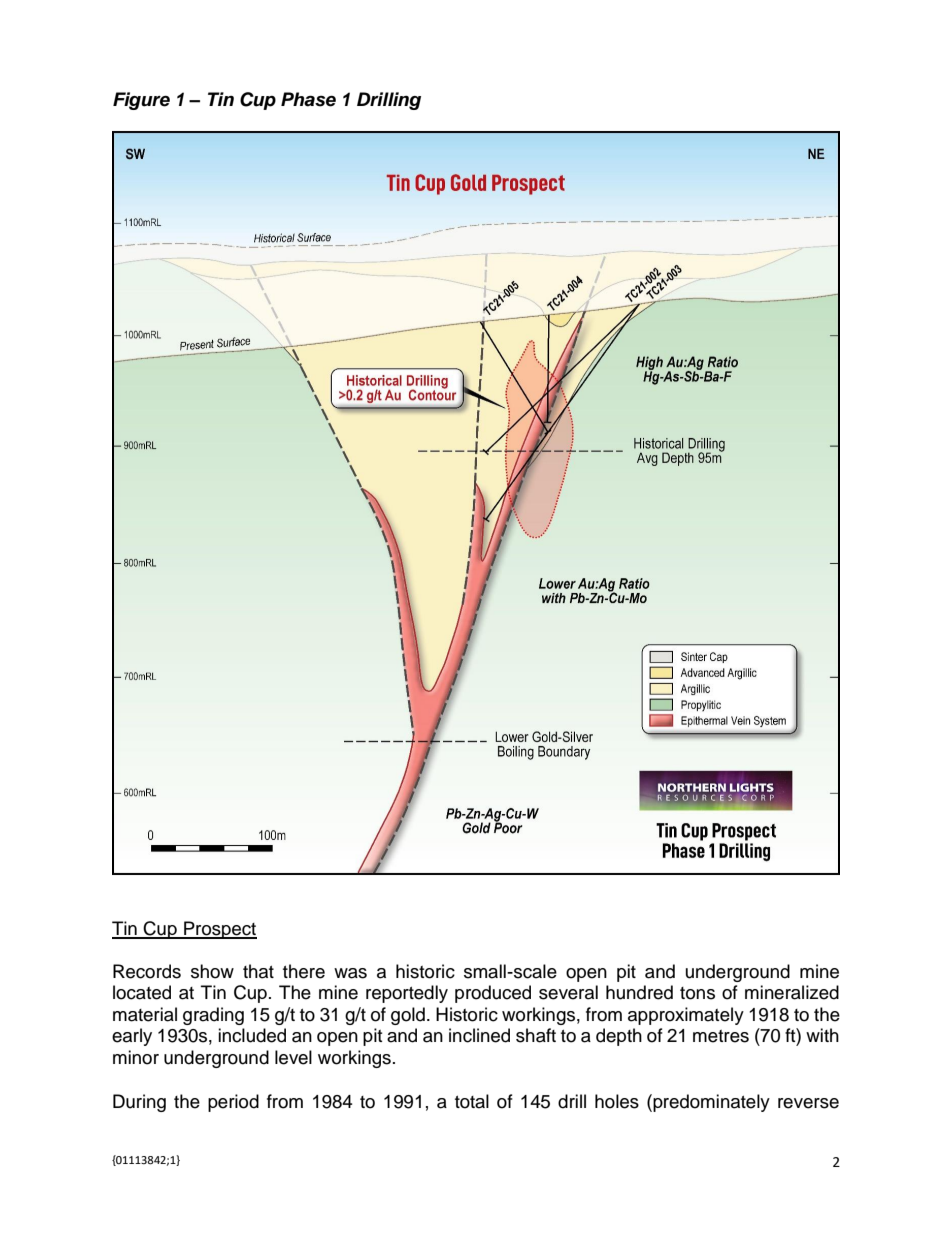  What do you see at coordinates (350, 973) in the document?
I see `was` at bounding box center [350, 973].
